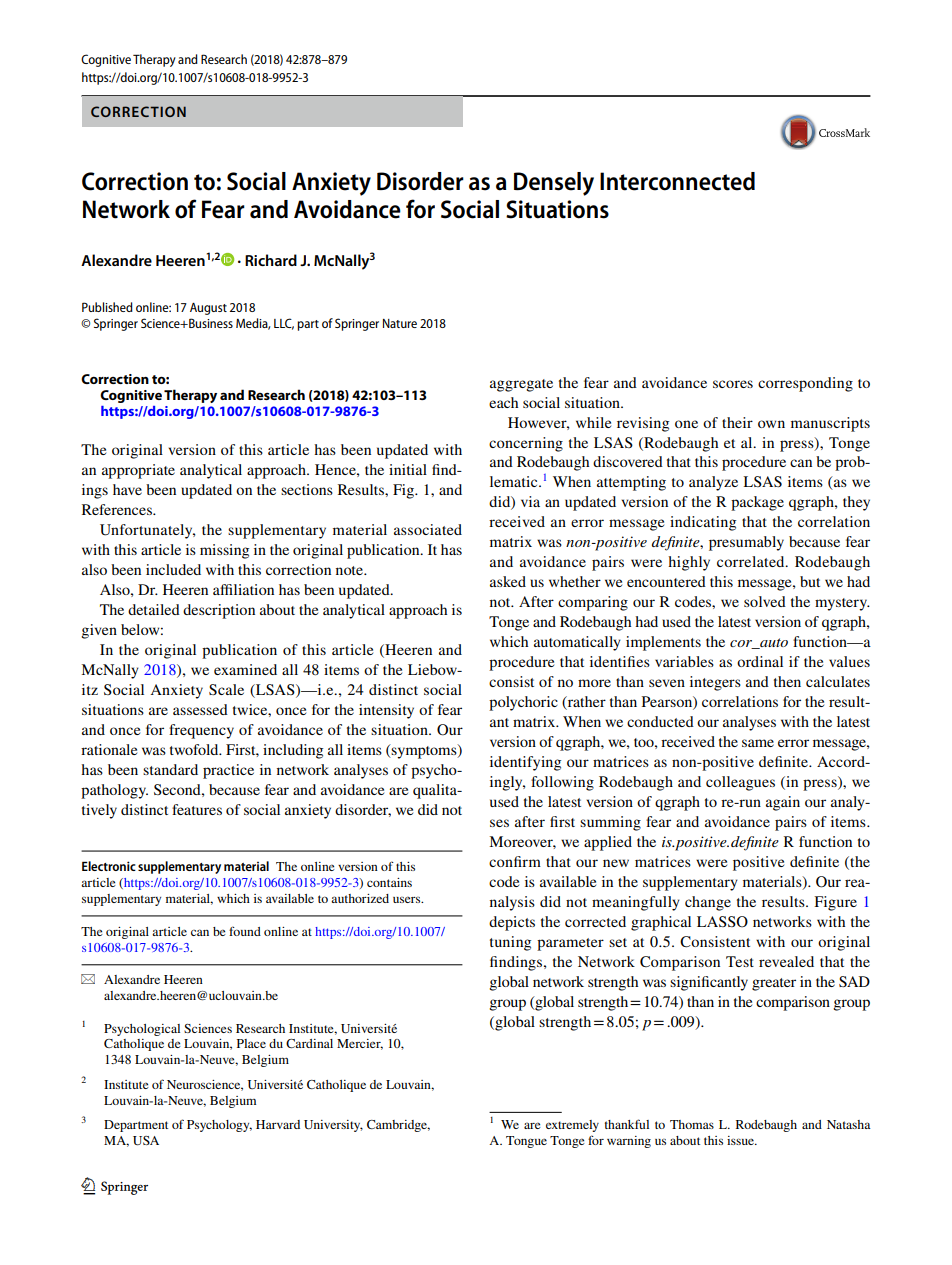 The height and width of the document is (1265, 952). Describe the element at coordinates (554, 184) in the document. I see `Densely` at that location.
